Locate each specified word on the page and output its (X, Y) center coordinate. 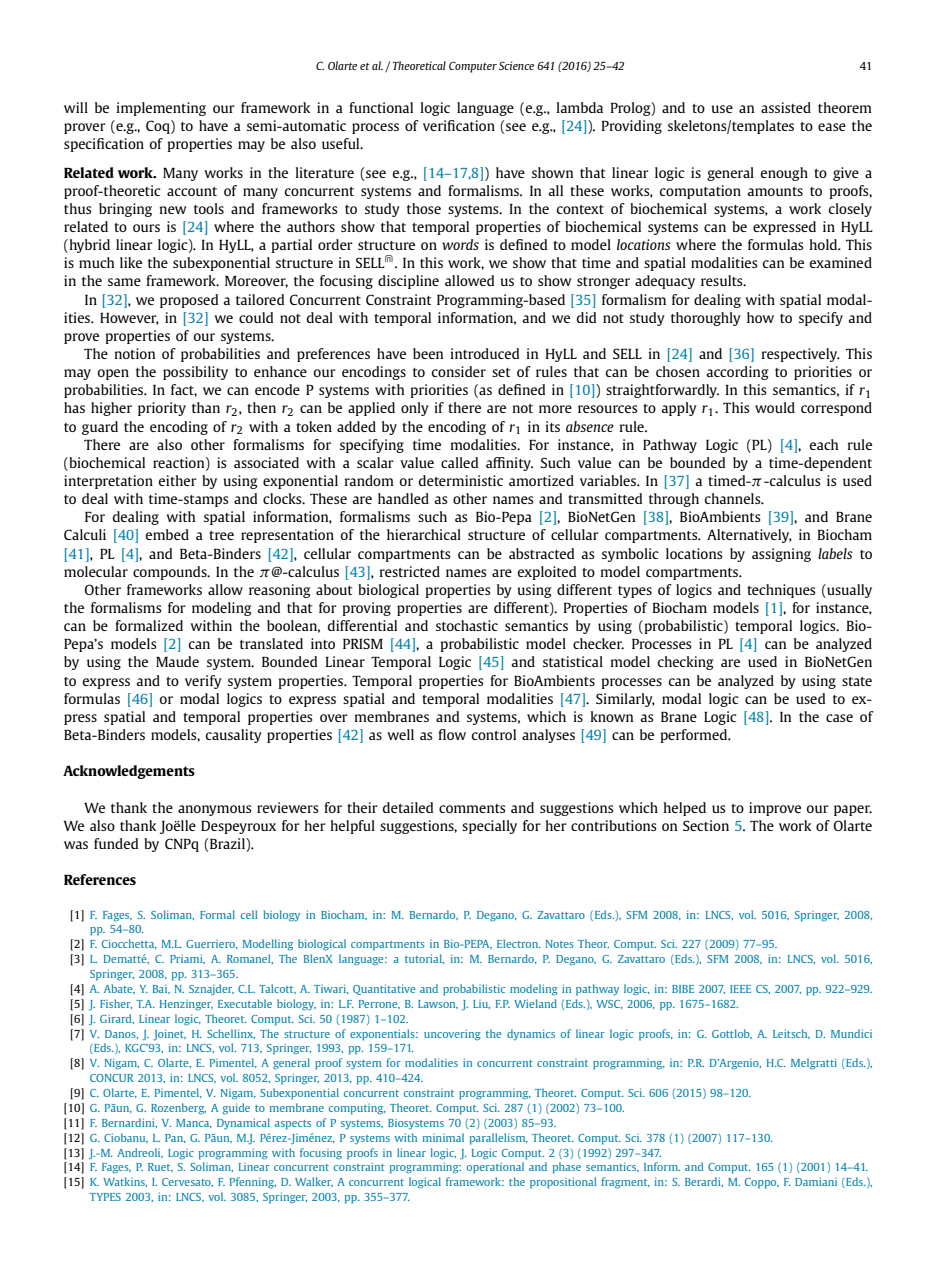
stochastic (467, 625)
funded (116, 843)
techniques (781, 591)
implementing (161, 109)
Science (516, 65)
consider (459, 371)
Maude (177, 661)
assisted (786, 107)
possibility (195, 373)
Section (706, 825)
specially (489, 827)
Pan (175, 1138)
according (737, 373)
